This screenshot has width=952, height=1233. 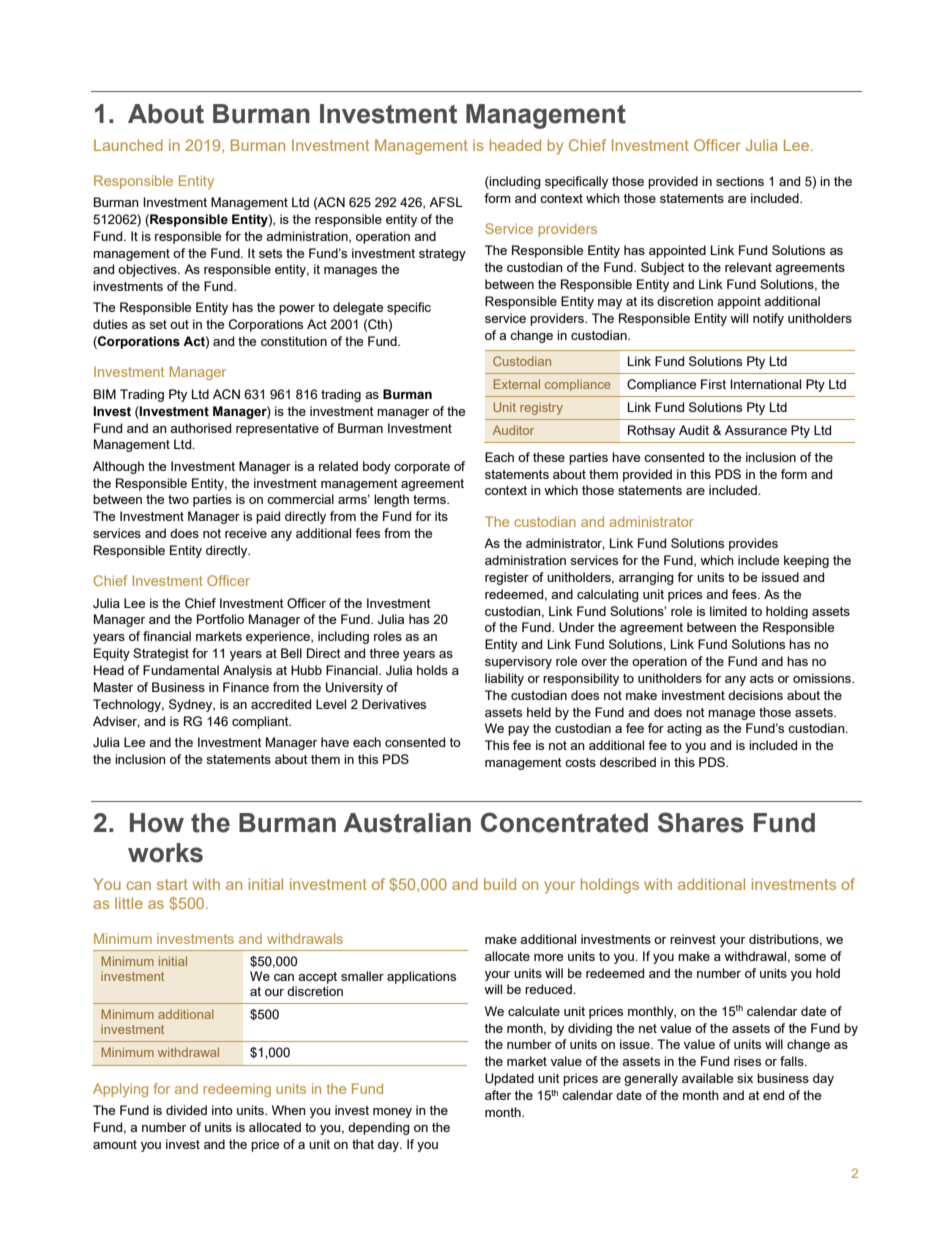 What do you see at coordinates (753, 544) in the screenshot?
I see `provides` at bounding box center [753, 544].
